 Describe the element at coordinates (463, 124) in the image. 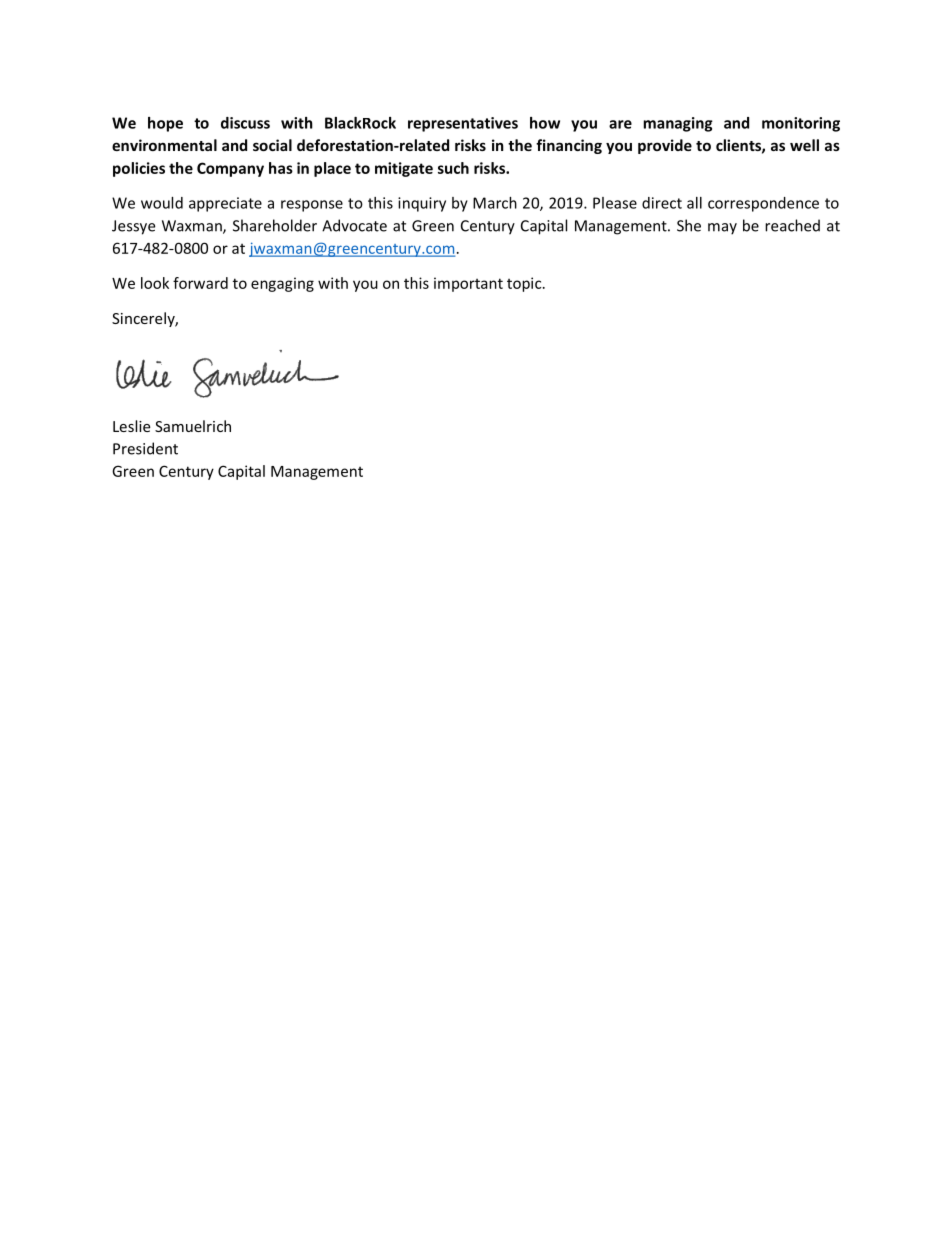

I see `representatives` at that location.
